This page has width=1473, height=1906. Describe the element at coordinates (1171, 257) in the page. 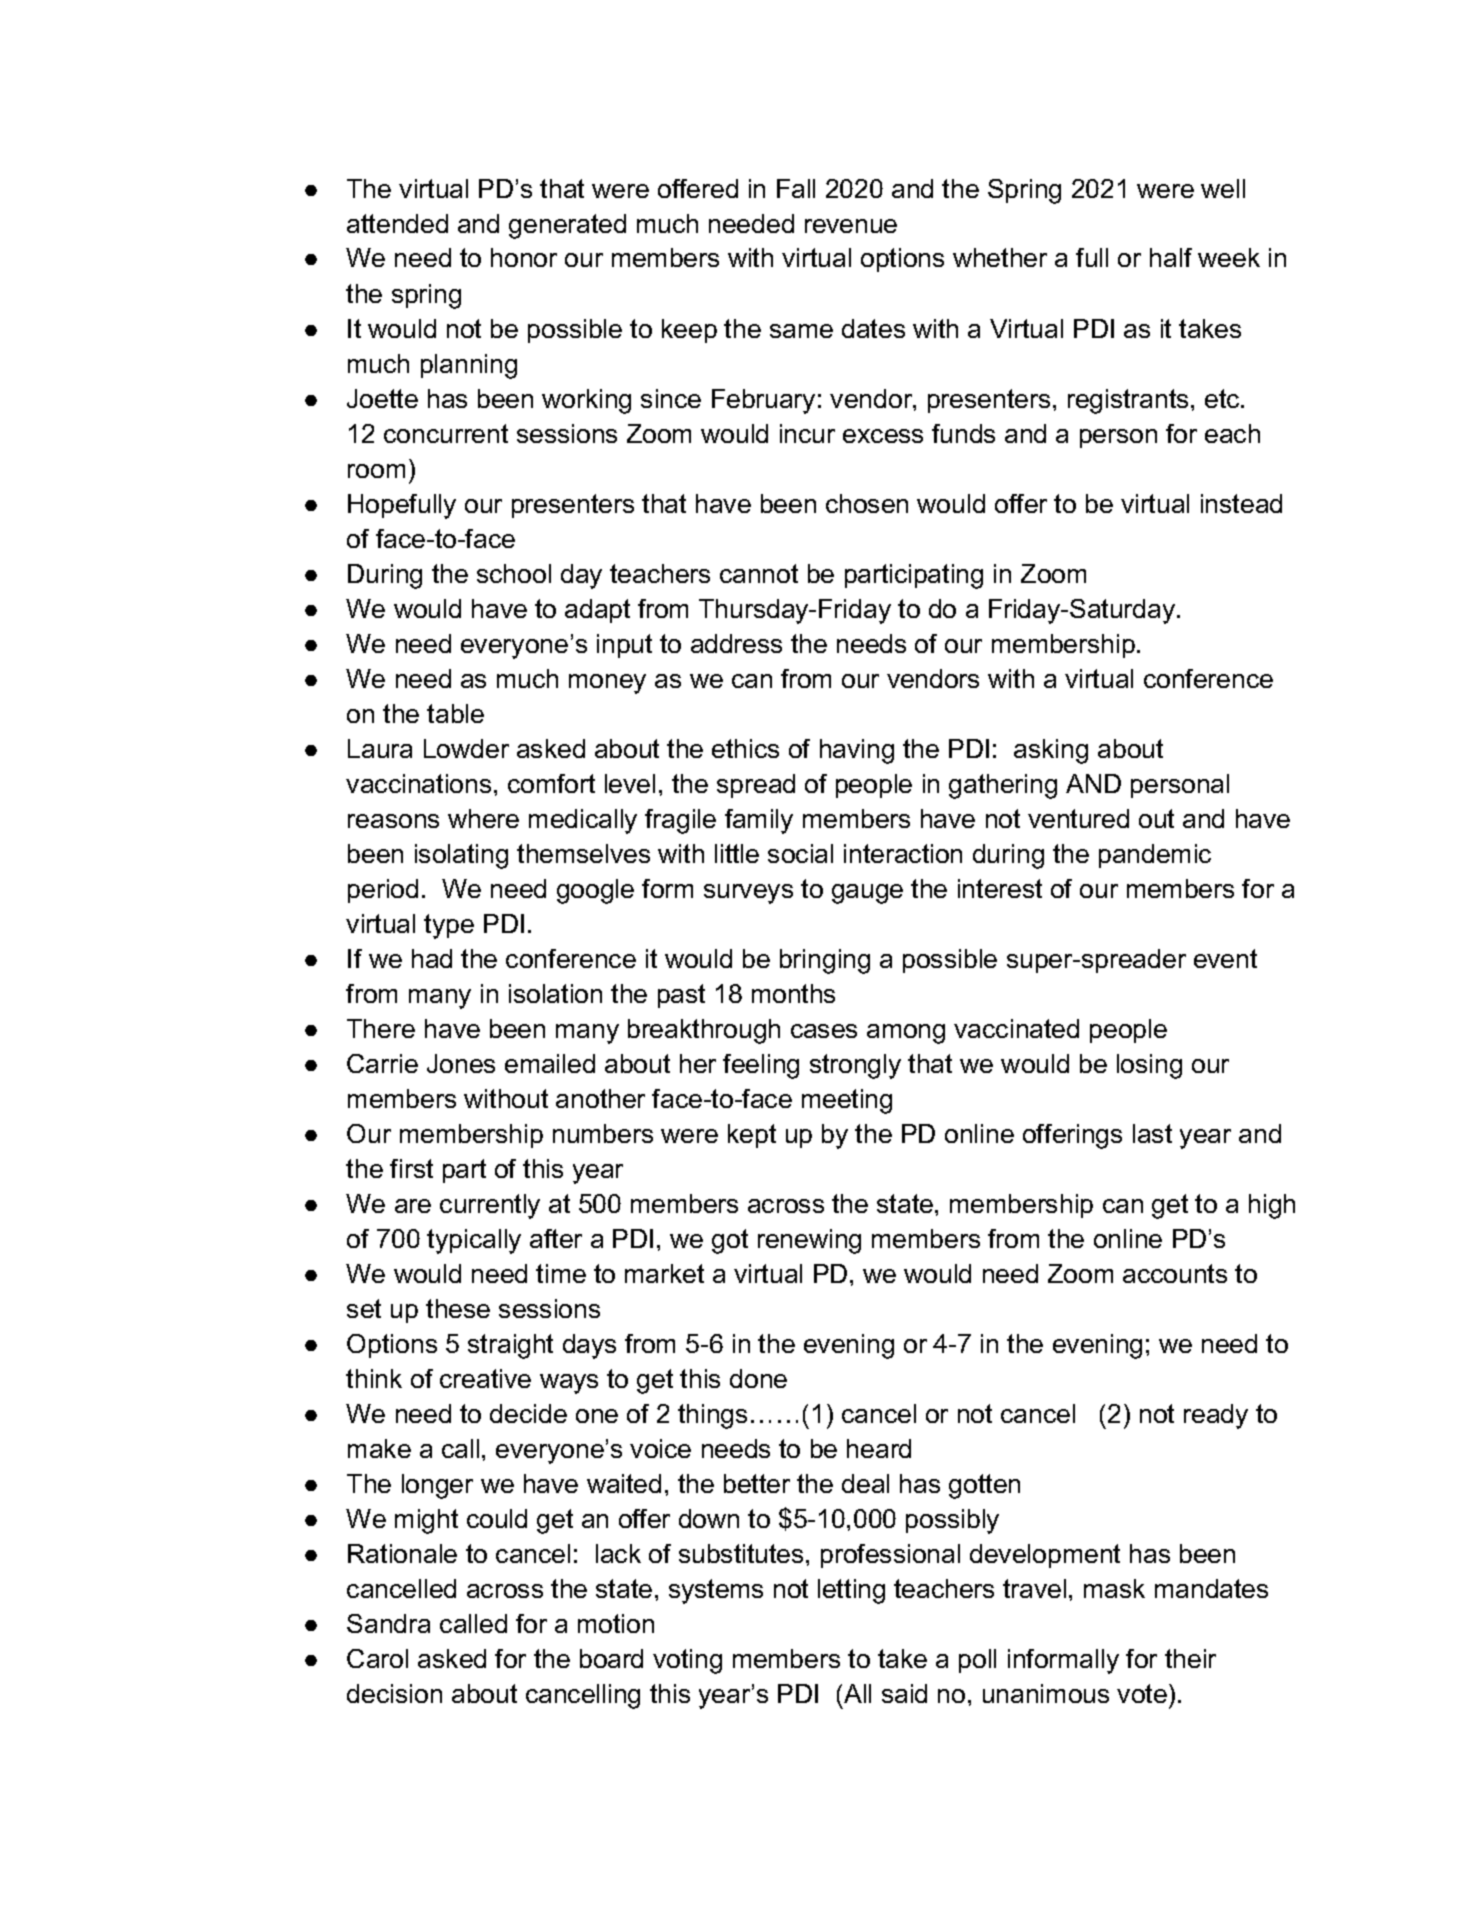

I see `half` at that location.
